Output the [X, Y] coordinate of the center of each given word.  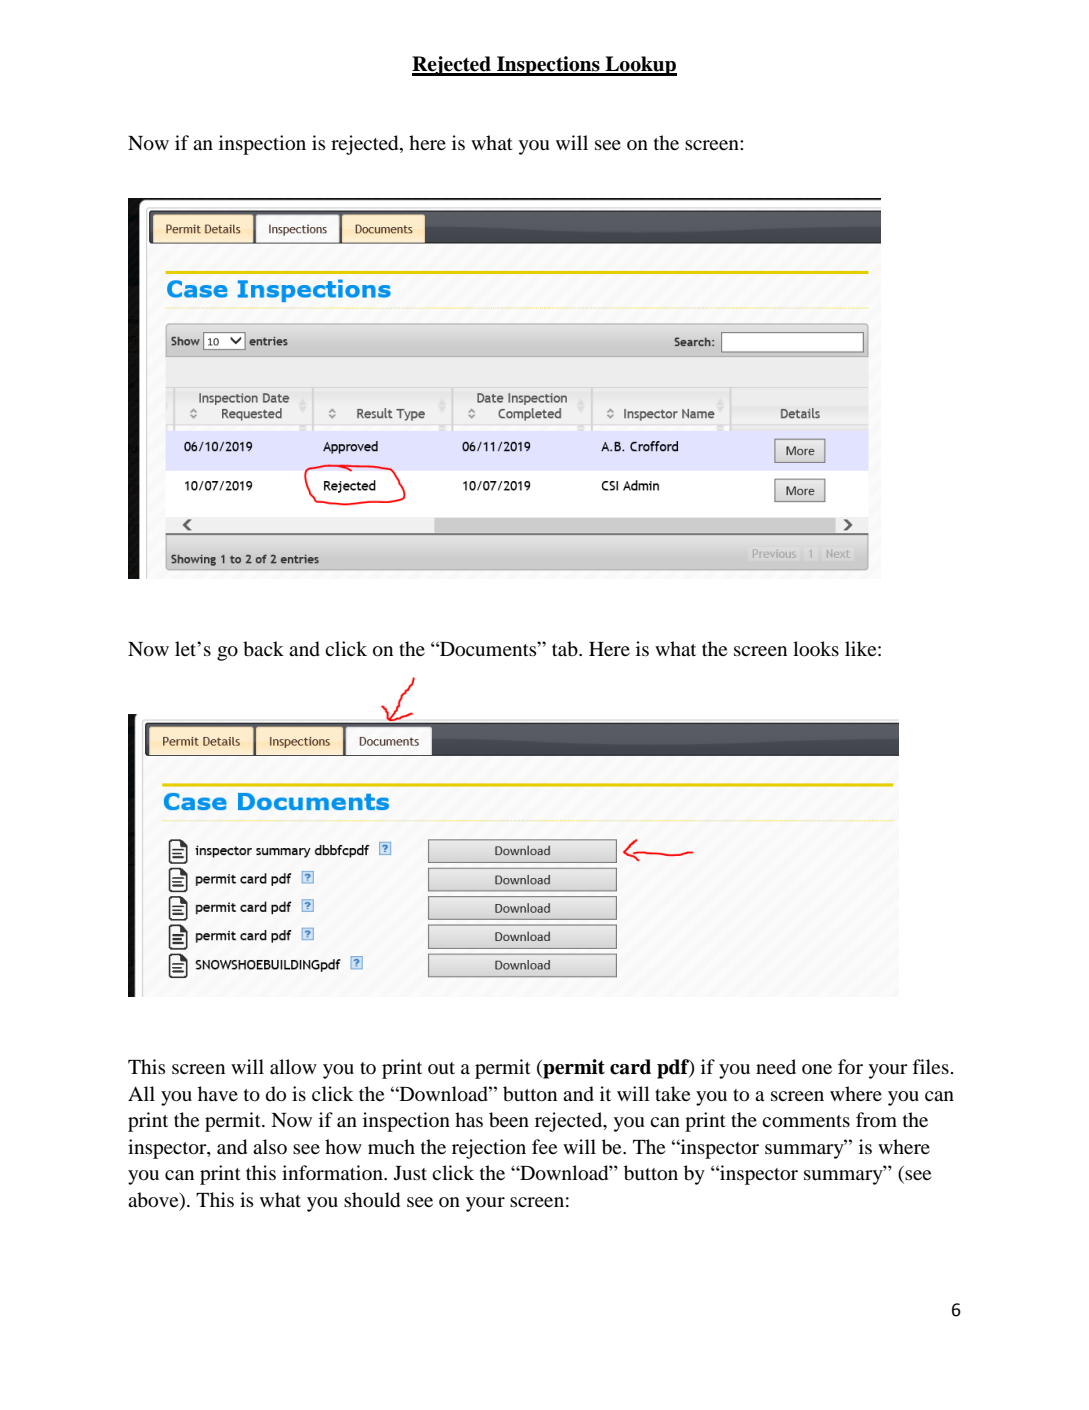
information [333, 1172]
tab [566, 649]
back [263, 649]
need [776, 1066]
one [817, 1069]
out [441, 1068]
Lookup [640, 66]
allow [293, 1067]
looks [816, 649]
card [630, 1067]
